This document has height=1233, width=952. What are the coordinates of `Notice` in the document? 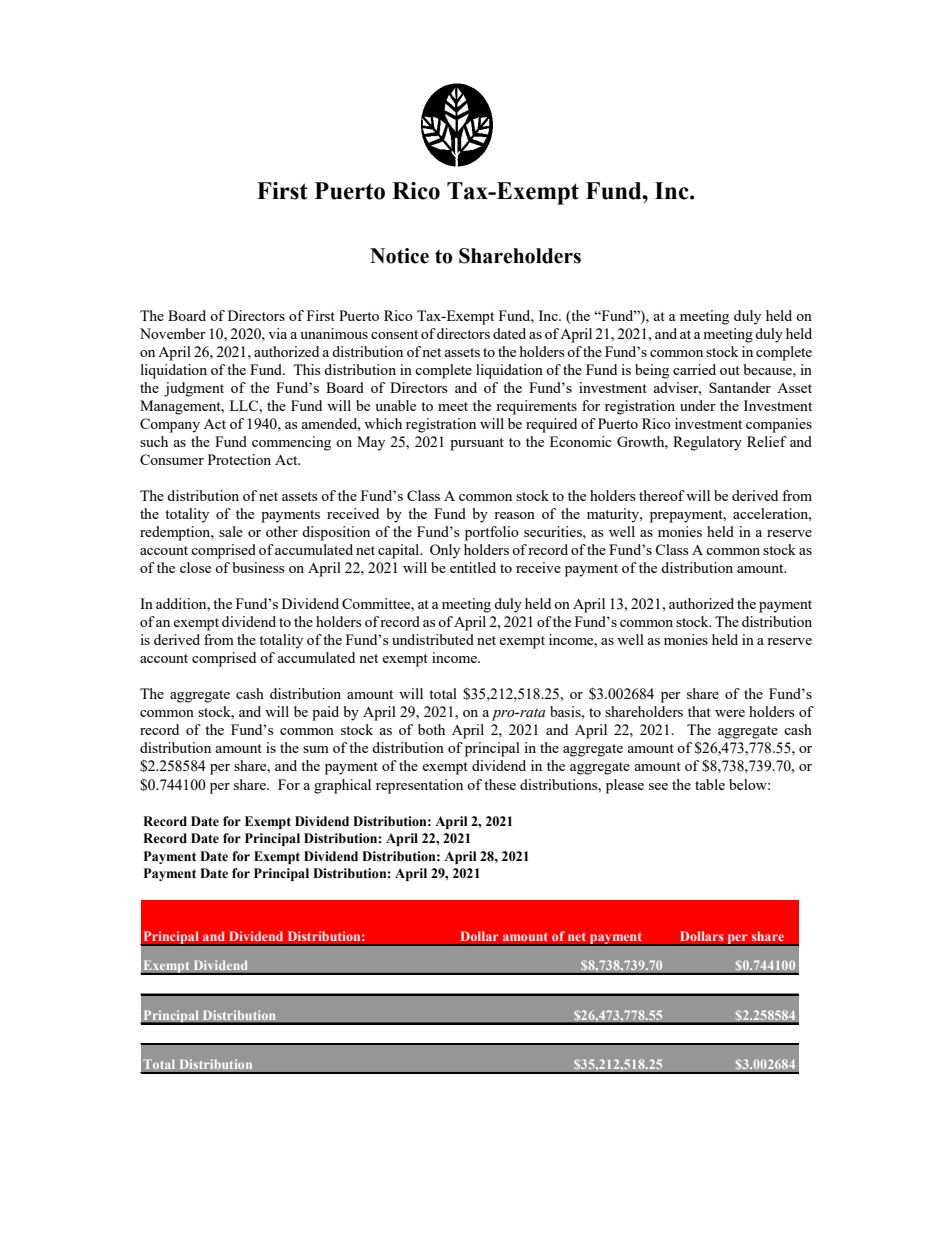 It's located at (399, 256).
